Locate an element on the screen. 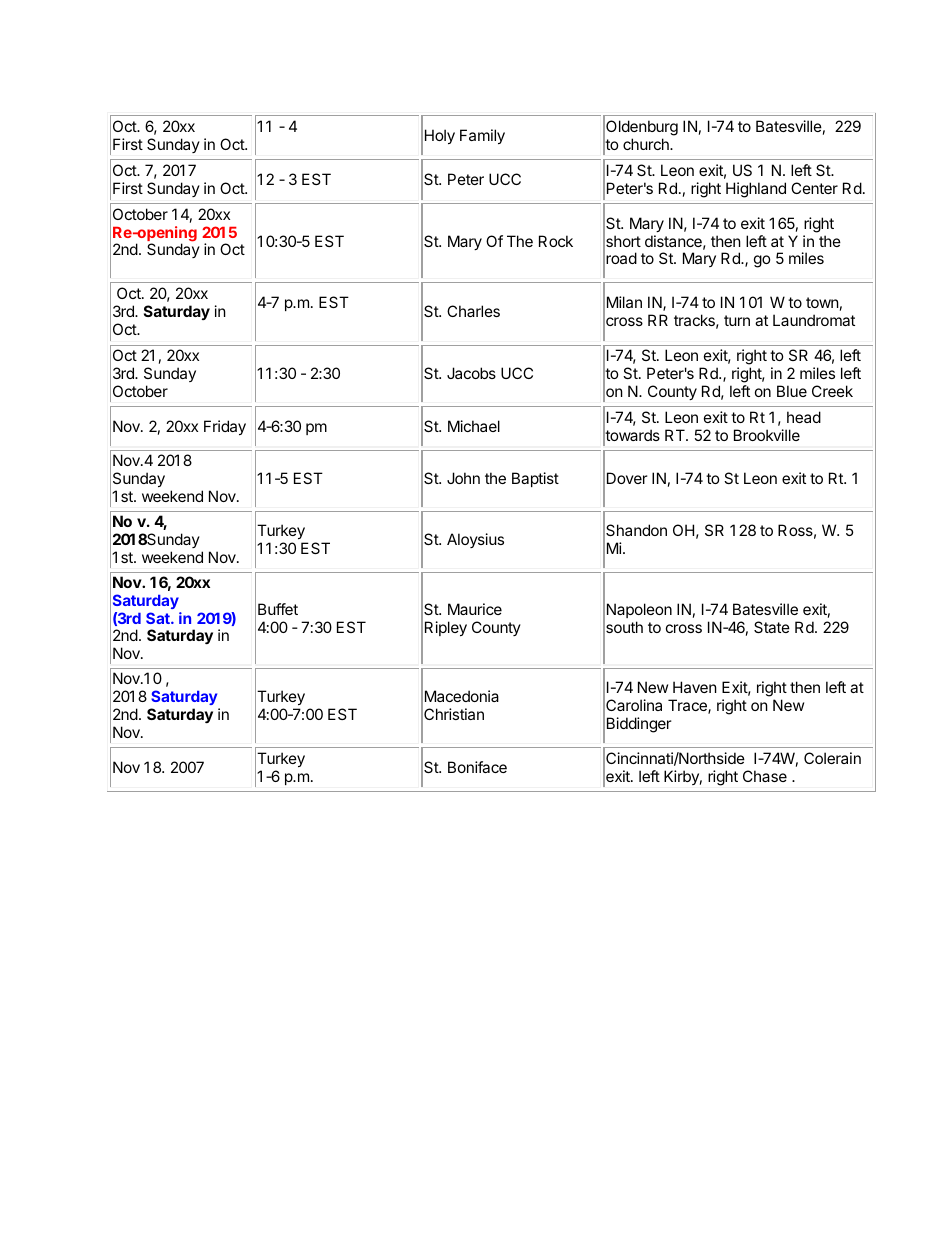 This screenshot has height=1233, width=952. Chase is located at coordinates (765, 776).
